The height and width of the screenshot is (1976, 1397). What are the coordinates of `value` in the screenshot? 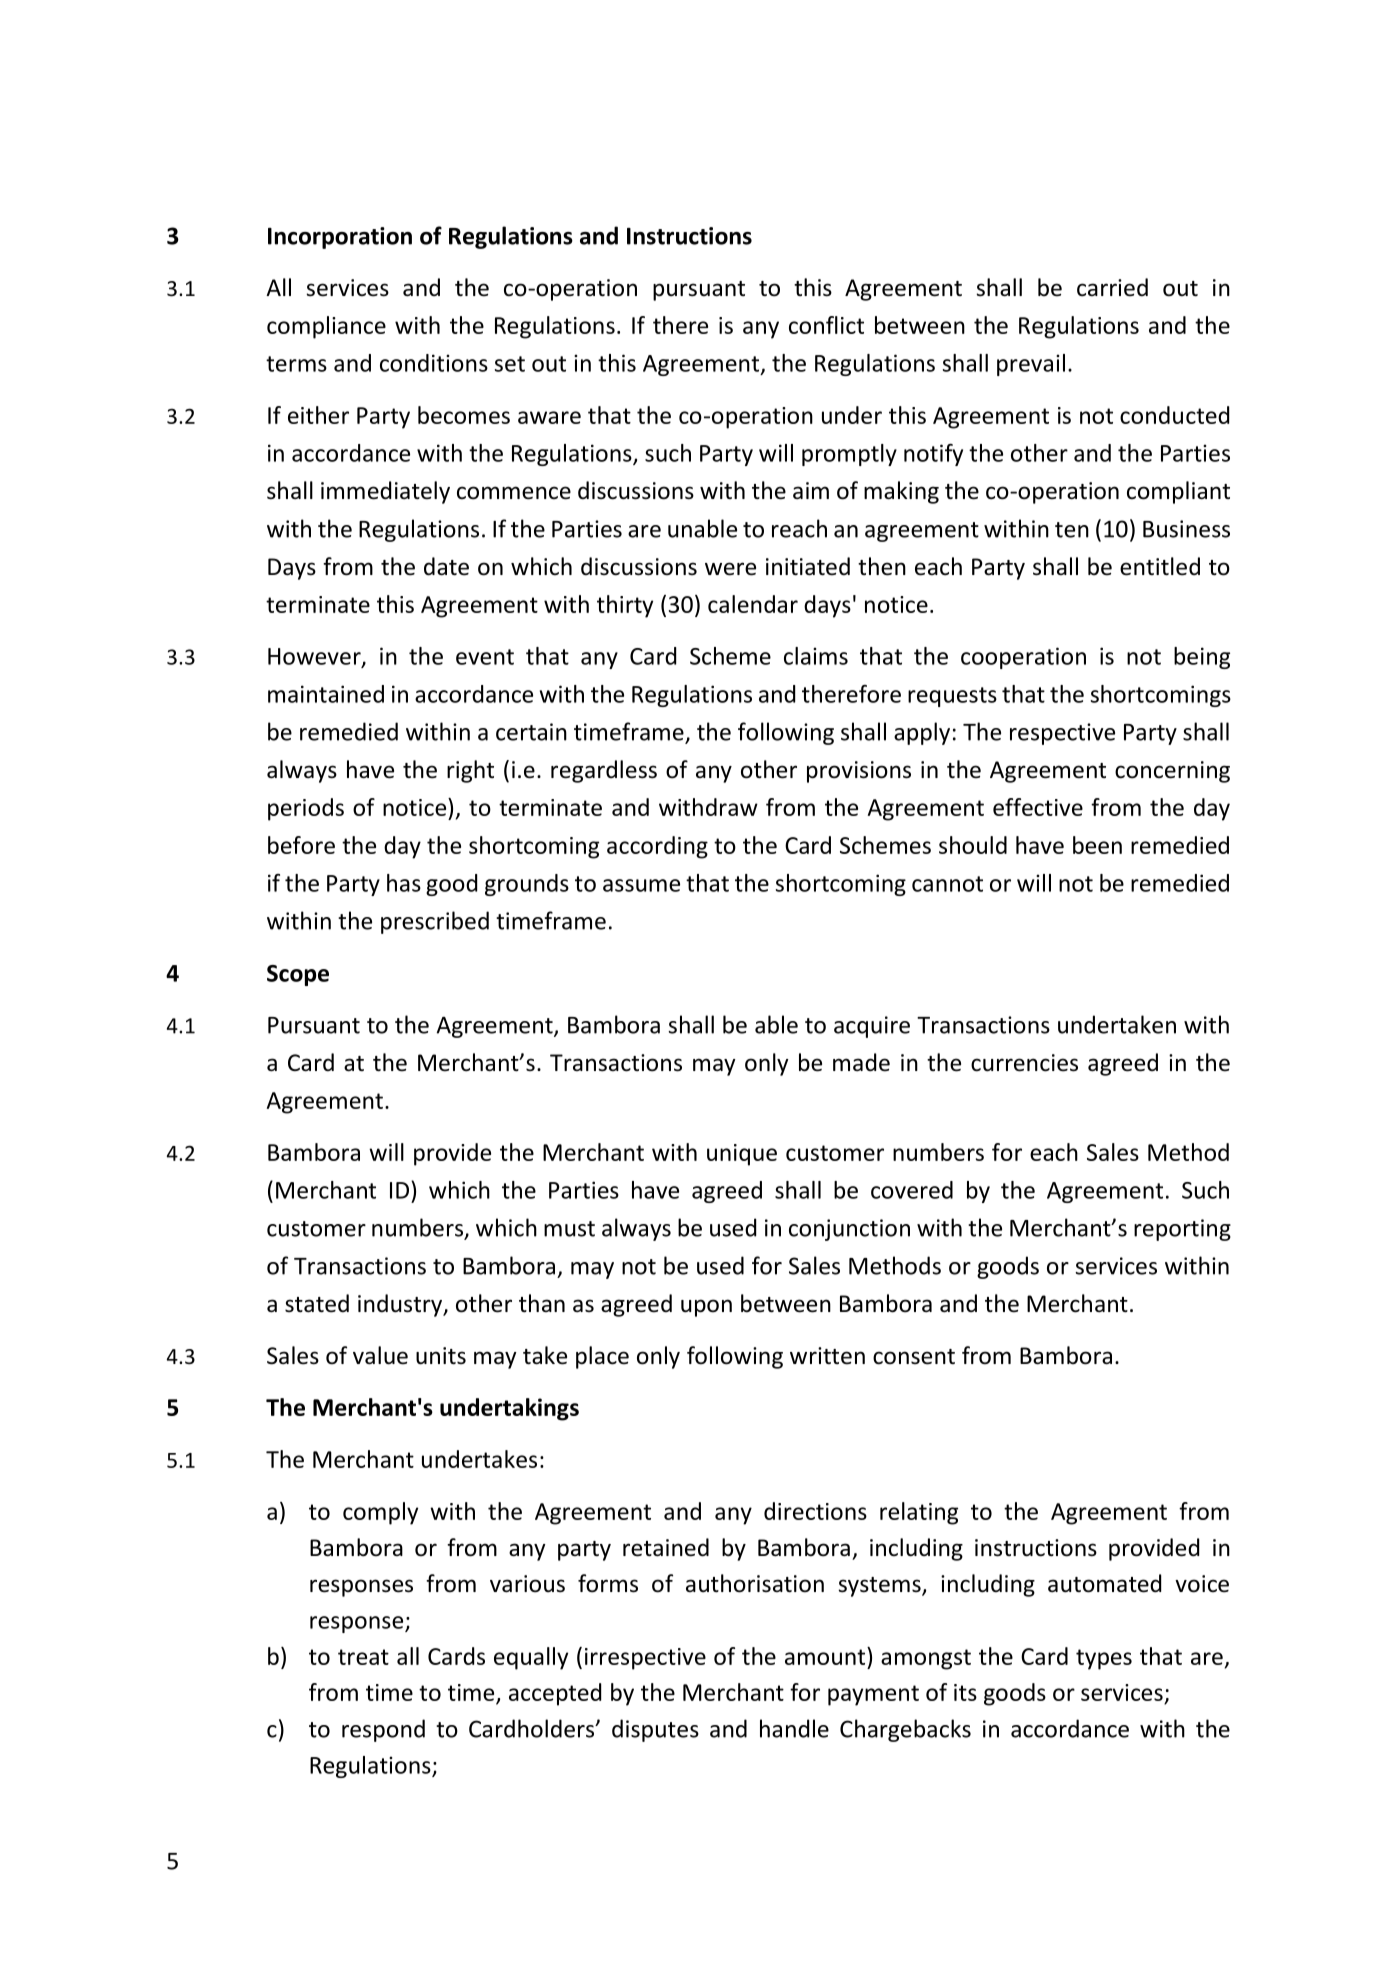 It's located at (380, 1355).
